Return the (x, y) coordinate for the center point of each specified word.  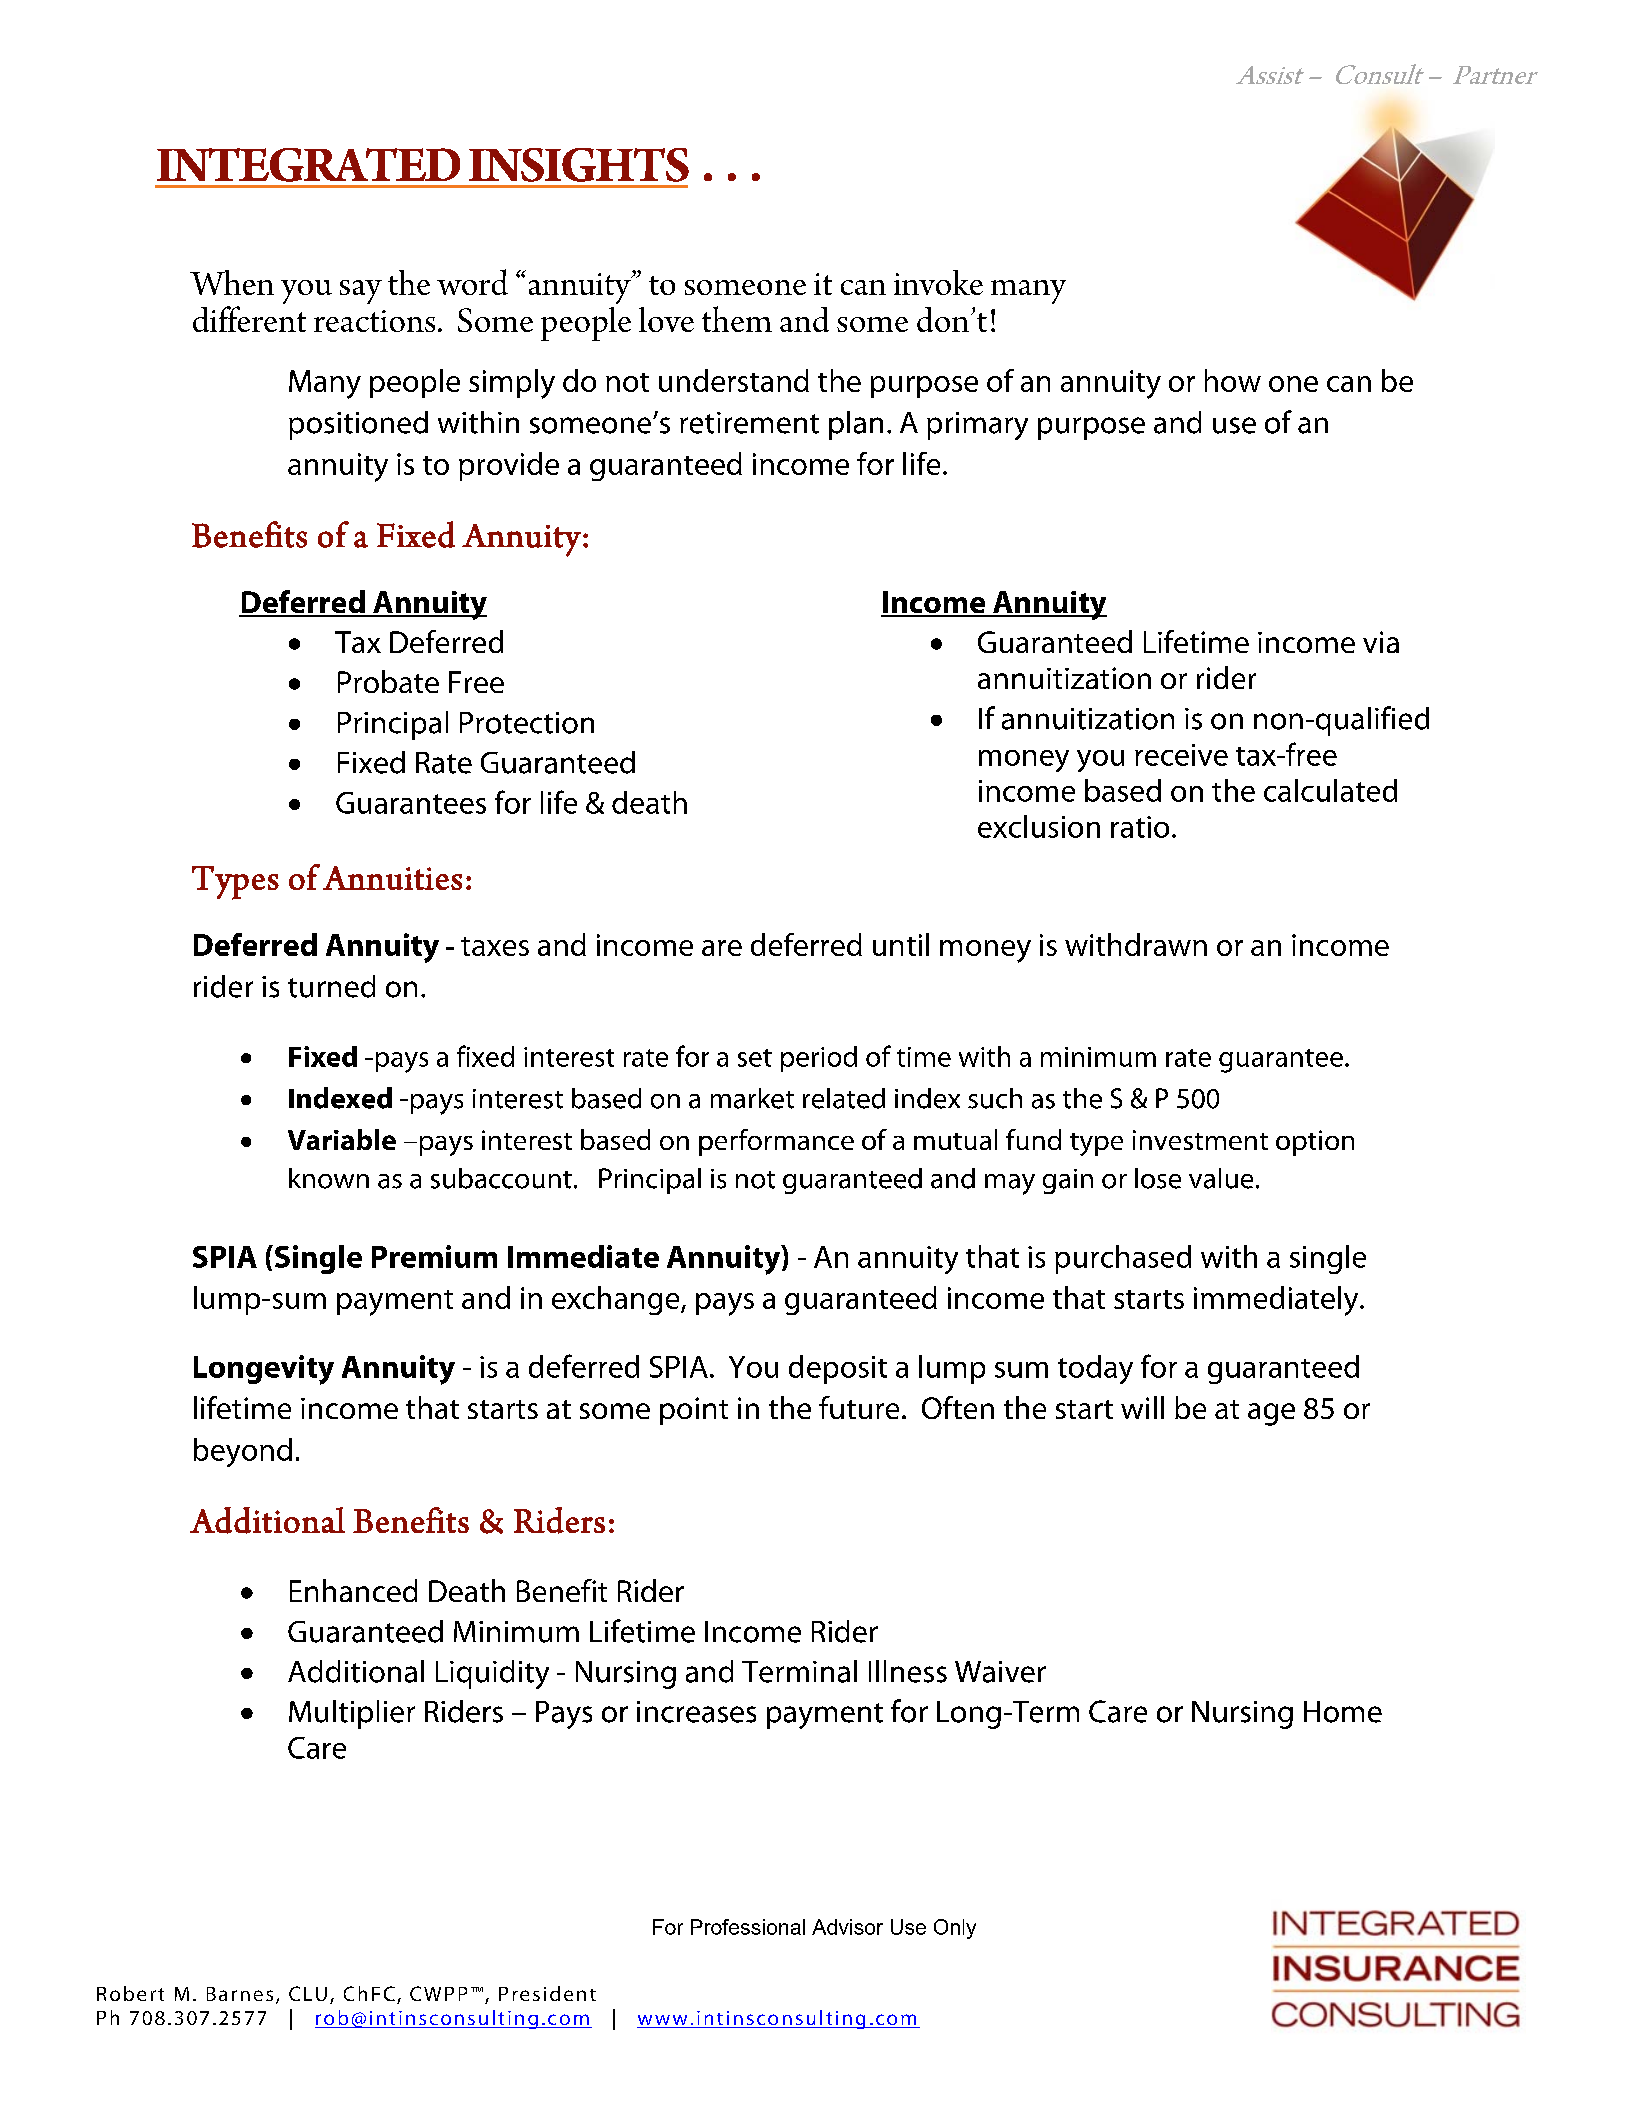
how (1233, 380)
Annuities (392, 878)
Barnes (240, 1994)
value (1221, 1178)
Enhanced (353, 1590)
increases (696, 1712)
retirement (749, 423)
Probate (388, 681)
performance (776, 1142)
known (329, 1178)
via (1381, 642)
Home (1343, 1712)
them (737, 319)
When (232, 282)
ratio (1140, 827)
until (901, 944)
